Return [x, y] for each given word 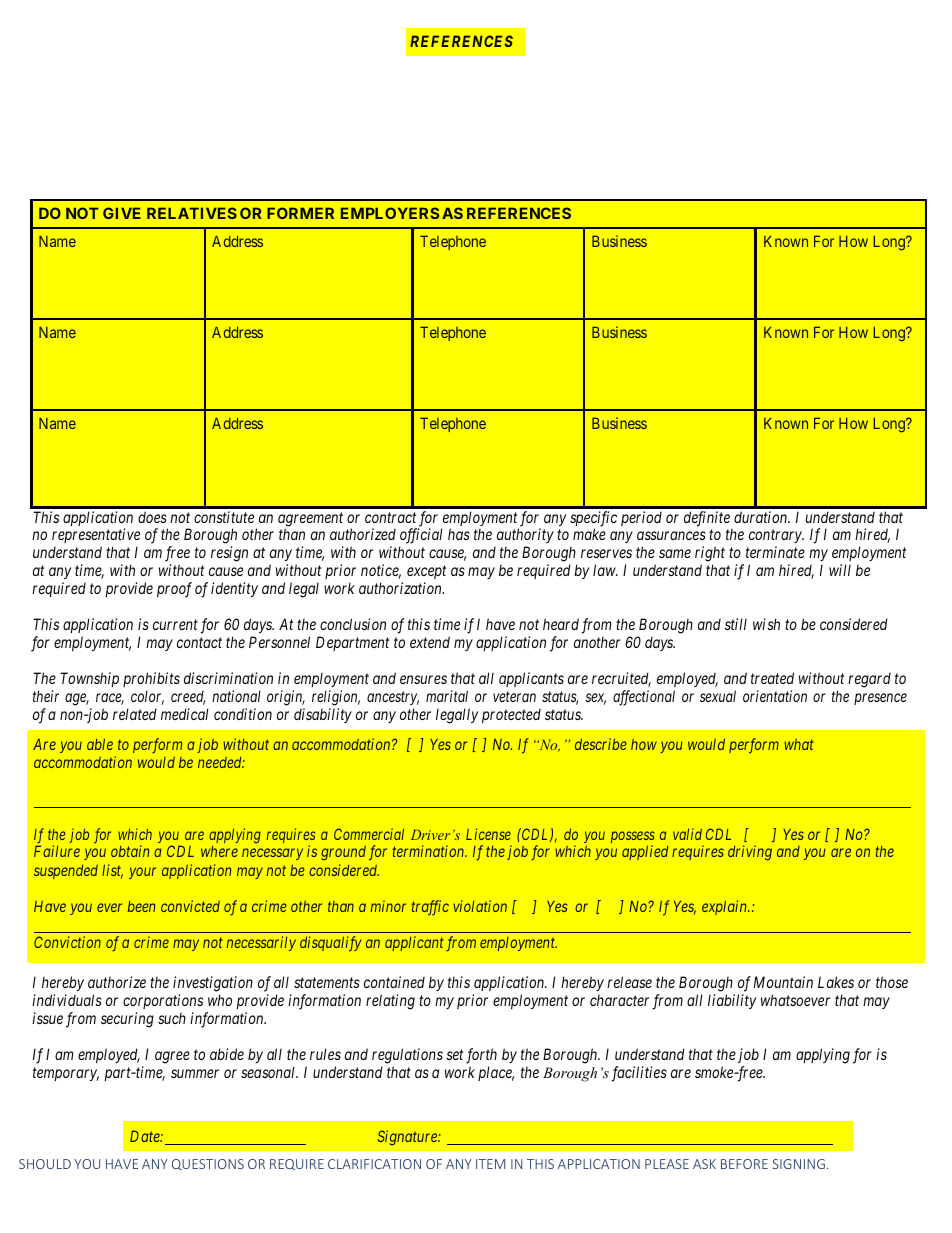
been [141, 906]
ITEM [490, 1164]
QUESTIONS [208, 1164]
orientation [775, 696]
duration [762, 517]
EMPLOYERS [390, 213]
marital [447, 696]
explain [725, 907]
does [152, 517]
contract [390, 517]
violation [480, 906]
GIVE [122, 213]
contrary [776, 538]
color [147, 697]
